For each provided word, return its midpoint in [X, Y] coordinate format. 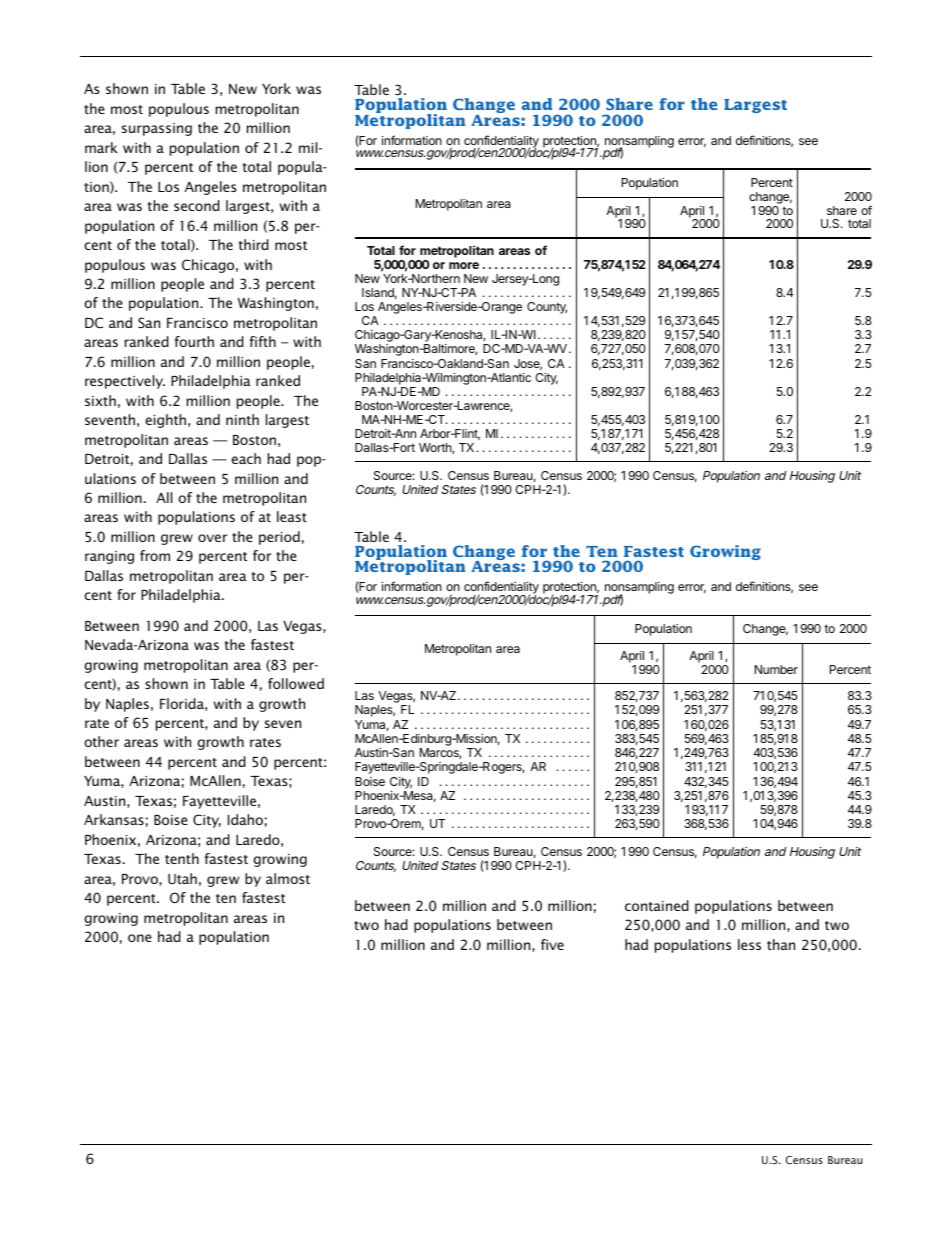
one [140, 938]
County [547, 308]
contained [657, 905]
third [254, 244]
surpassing [157, 129]
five [552, 944]
